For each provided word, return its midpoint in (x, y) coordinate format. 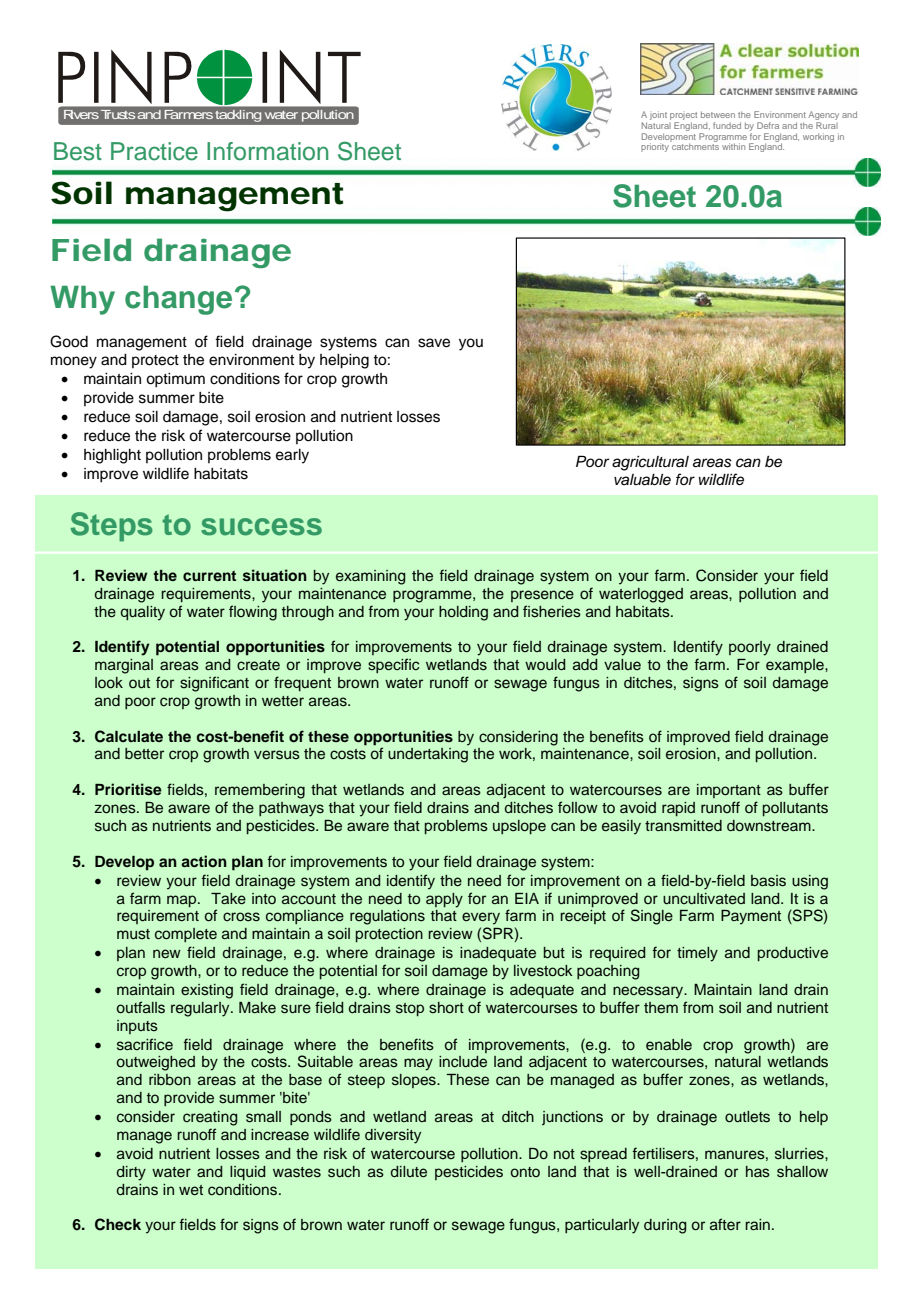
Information (267, 151)
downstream (770, 826)
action (204, 861)
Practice (154, 151)
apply (444, 900)
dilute (409, 1171)
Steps (112, 527)
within (733, 146)
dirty (131, 1173)
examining (370, 577)
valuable (642, 480)
